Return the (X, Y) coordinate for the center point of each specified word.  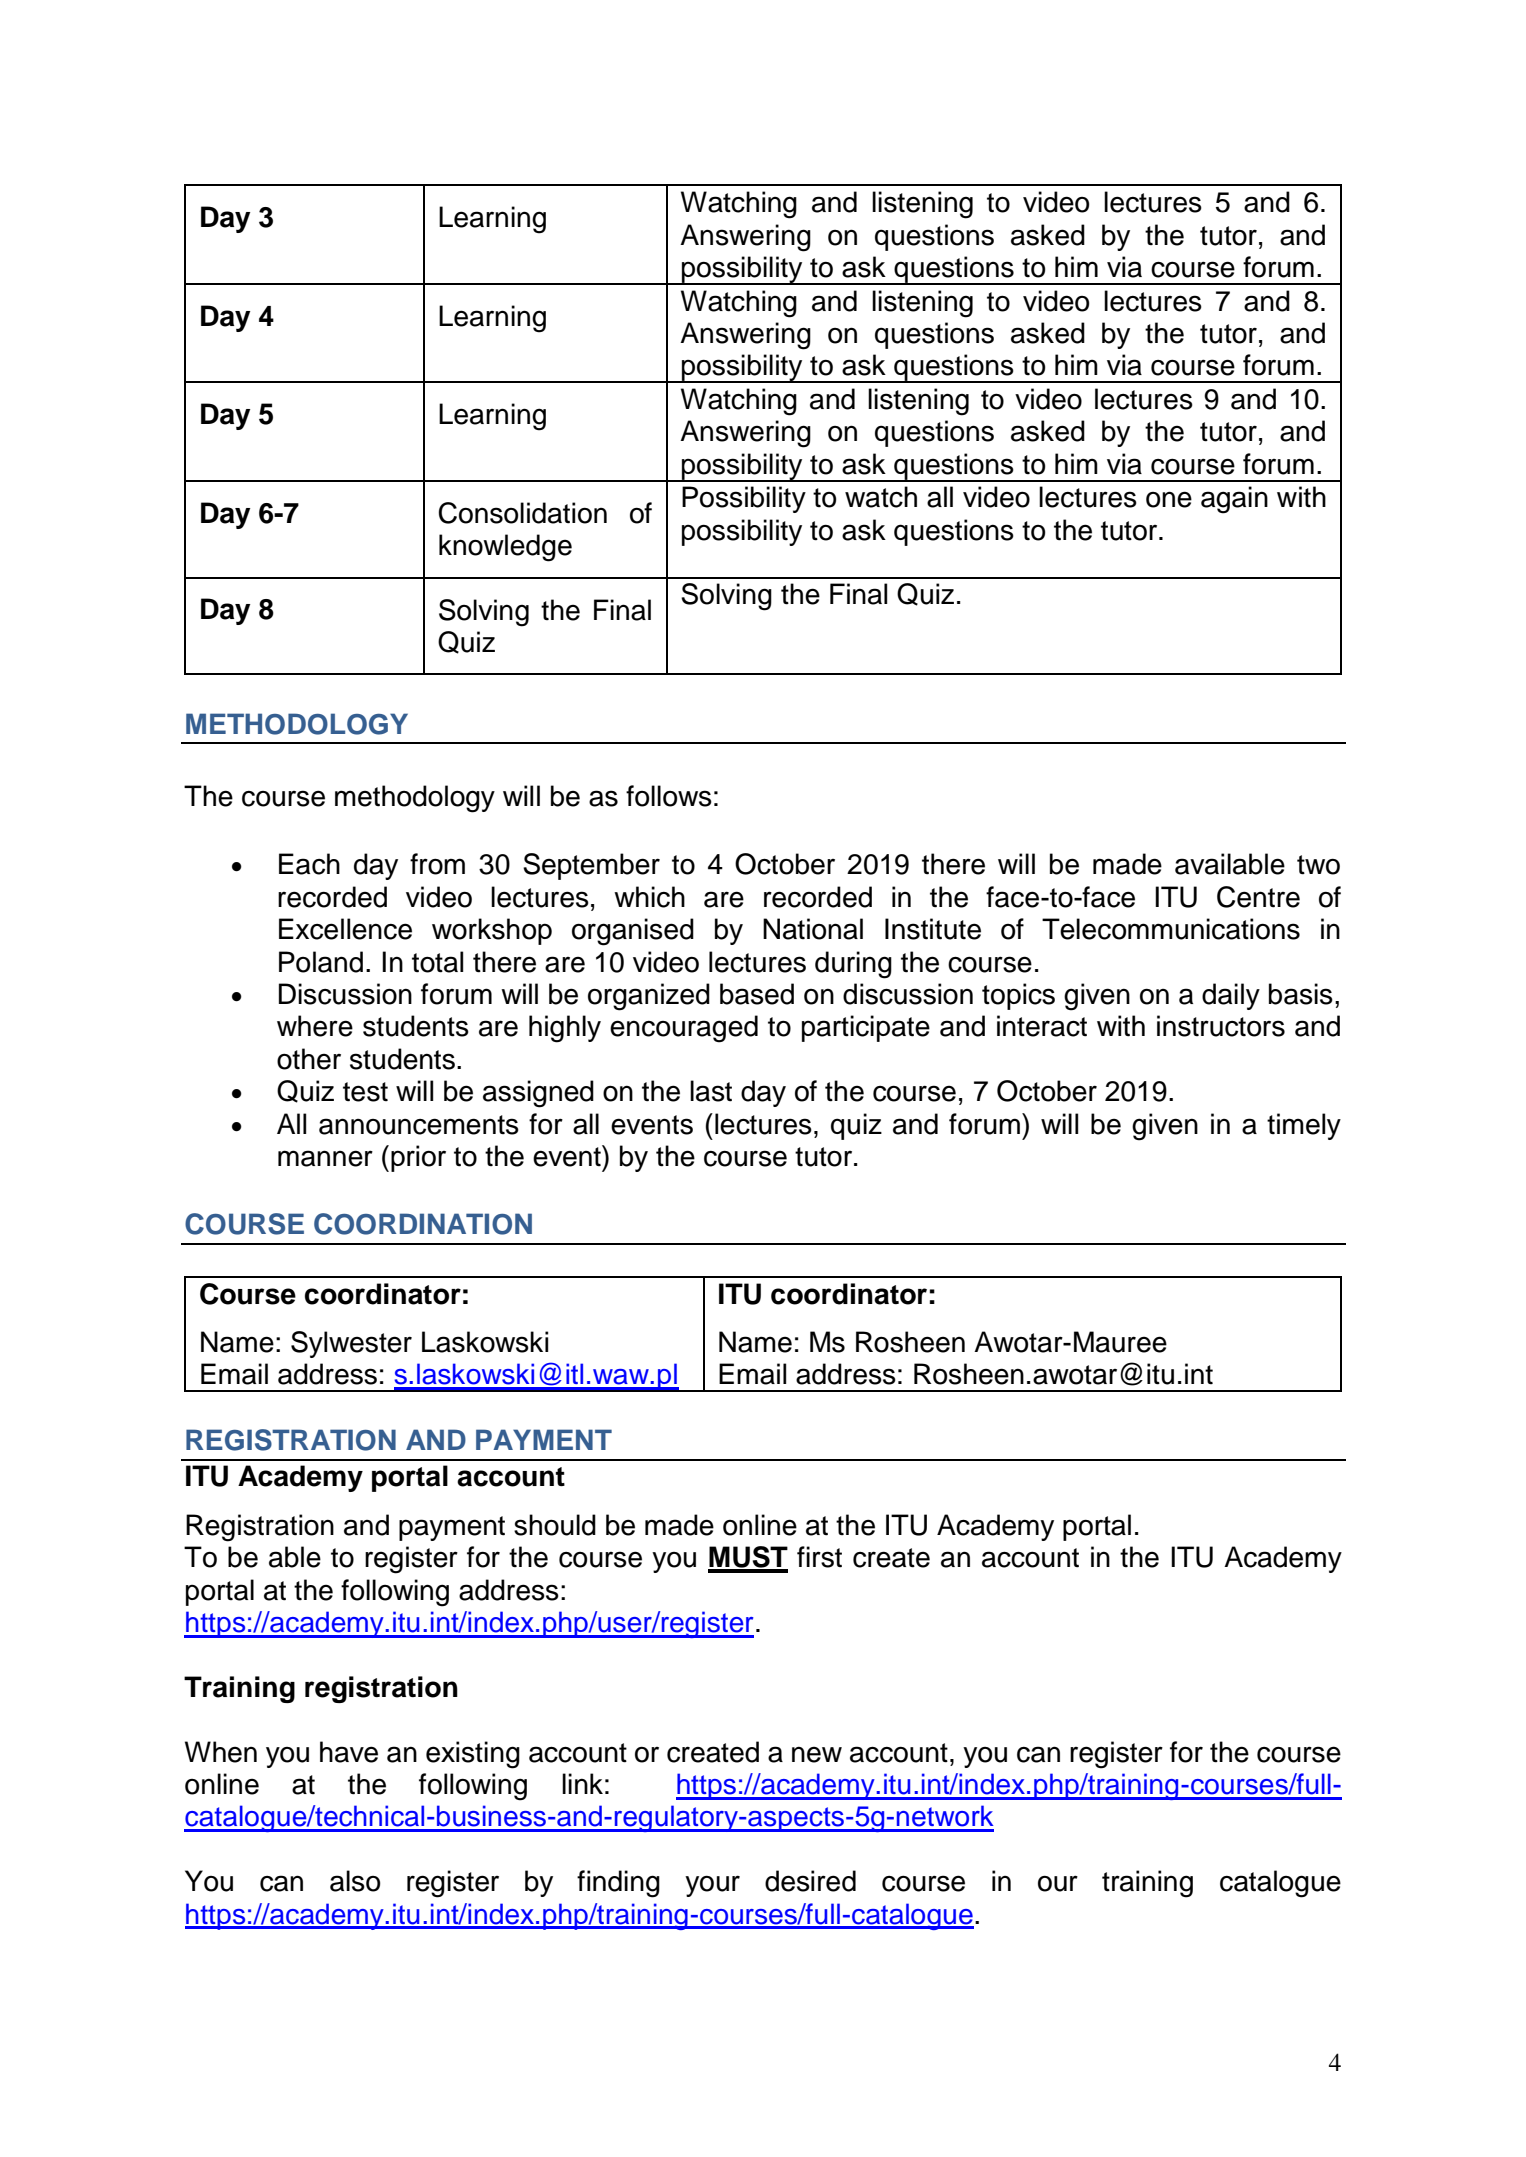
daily (1231, 996)
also (355, 1881)
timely (1304, 1126)
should (555, 1525)
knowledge (505, 548)
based (757, 994)
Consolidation (522, 513)
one (1169, 499)
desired (810, 1881)
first (819, 1557)
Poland (321, 962)
